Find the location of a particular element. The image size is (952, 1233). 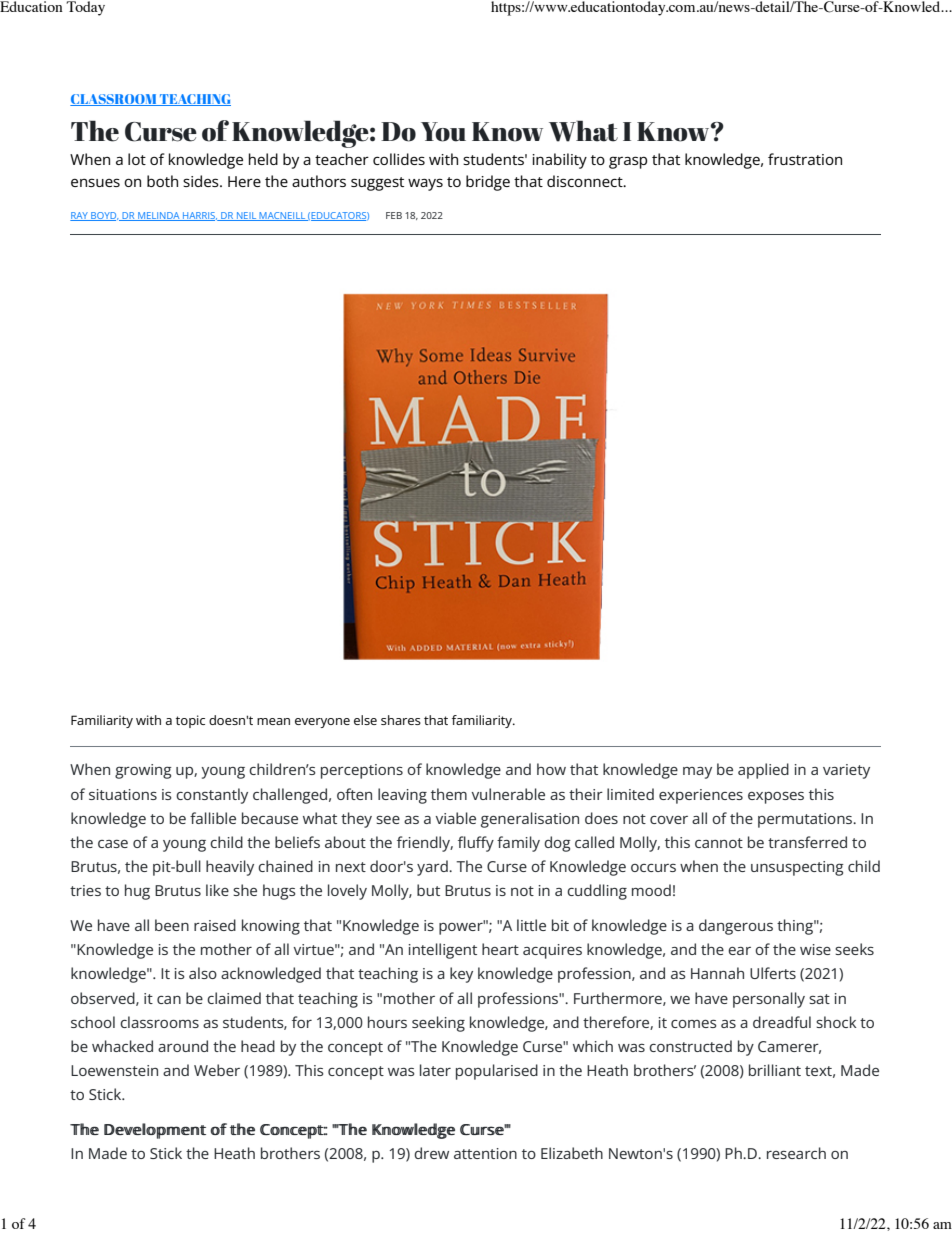

unsuspecting is located at coordinates (797, 868).
